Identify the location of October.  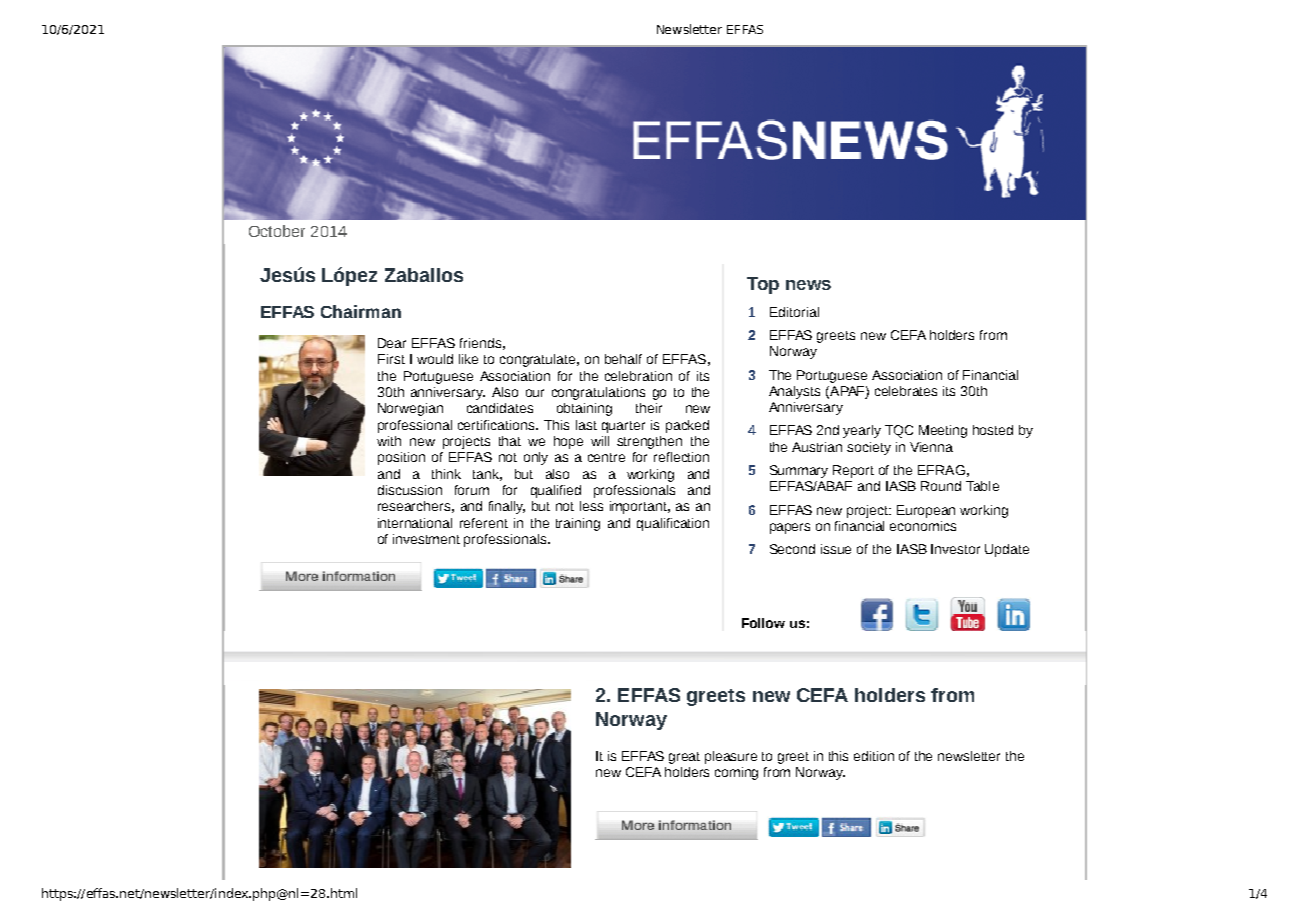
(277, 231).
